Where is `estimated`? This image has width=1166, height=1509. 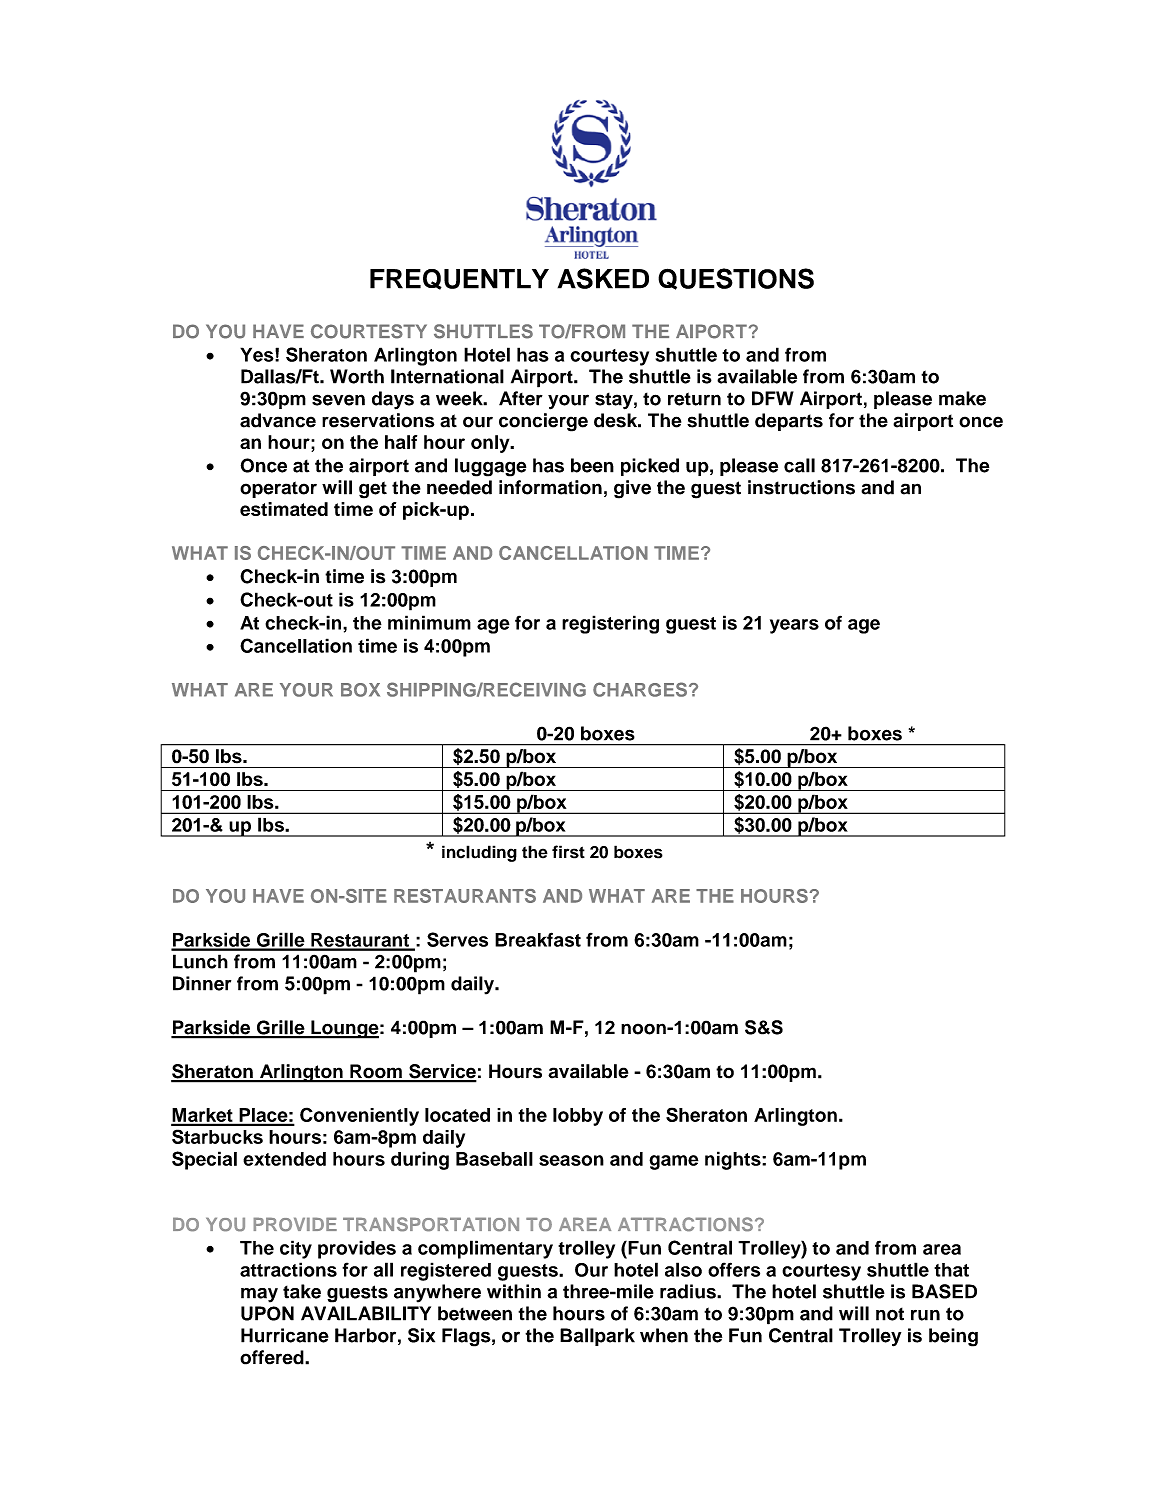 estimated is located at coordinates (284, 509).
